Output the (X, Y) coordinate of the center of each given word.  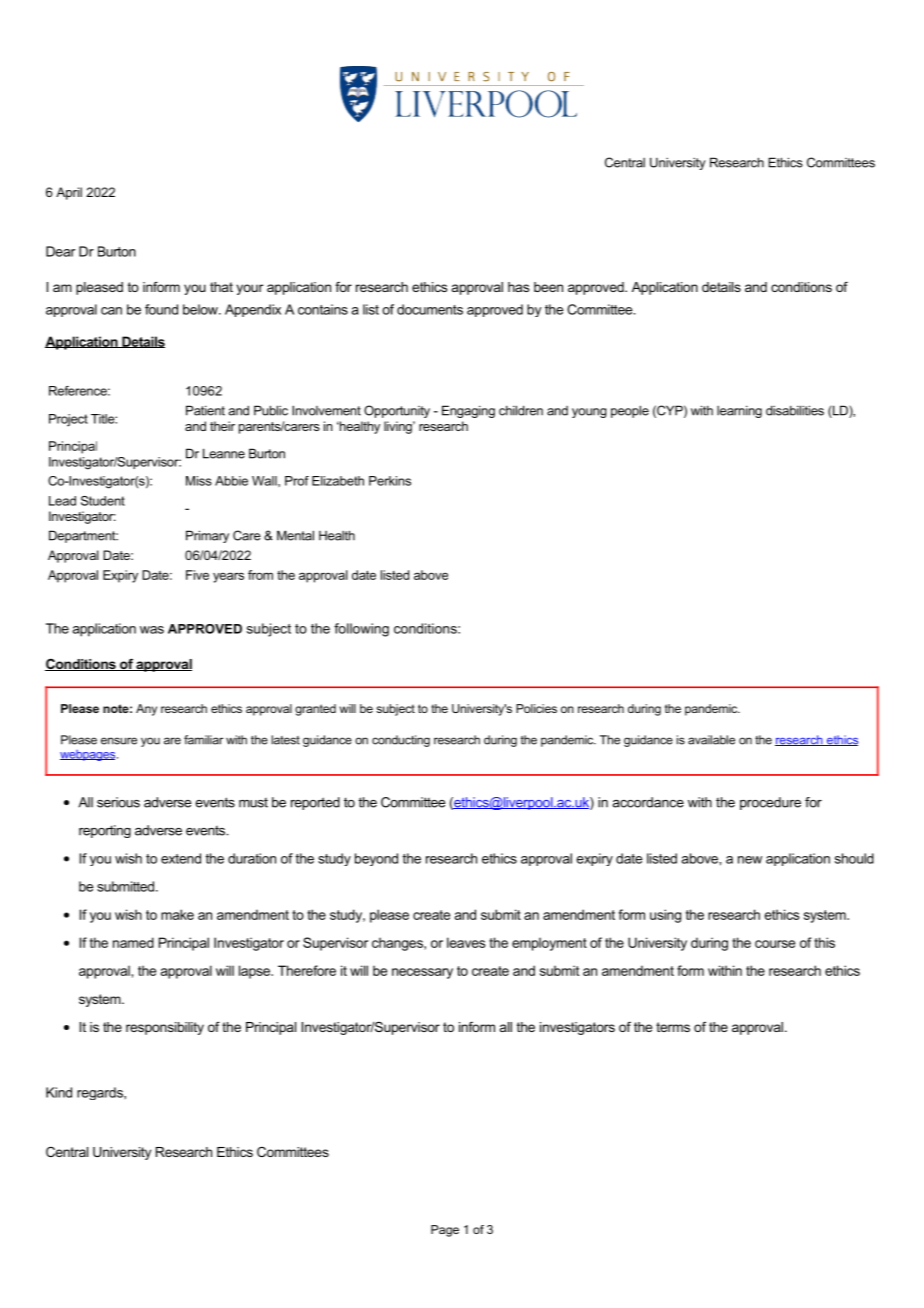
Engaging (468, 411)
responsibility (165, 1028)
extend (181, 858)
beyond (376, 859)
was (152, 630)
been (548, 287)
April (69, 193)
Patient (205, 410)
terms (673, 1027)
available (711, 740)
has (518, 287)
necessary (422, 973)
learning (739, 411)
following (361, 630)
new (750, 860)
